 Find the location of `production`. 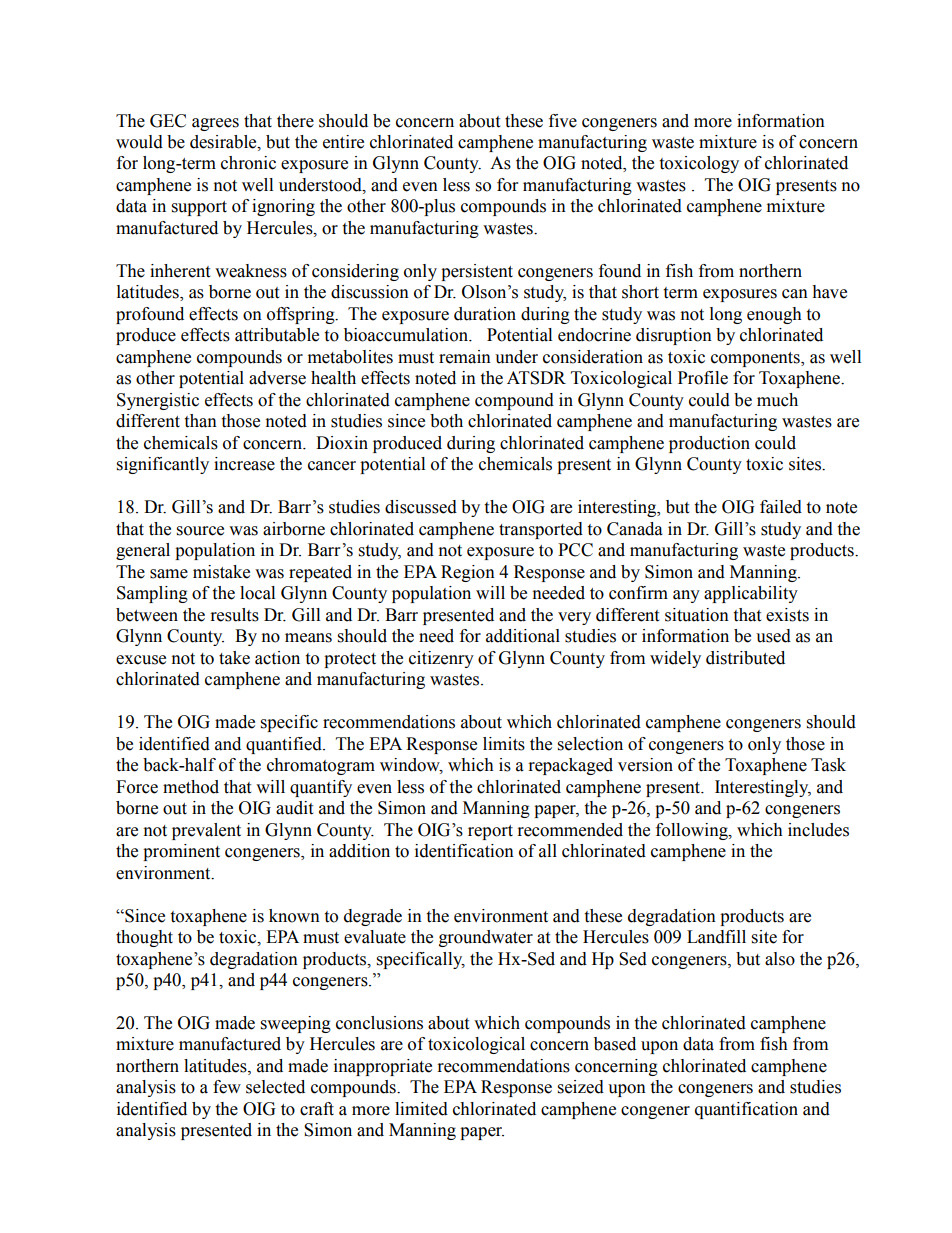

production is located at coordinates (709, 444).
